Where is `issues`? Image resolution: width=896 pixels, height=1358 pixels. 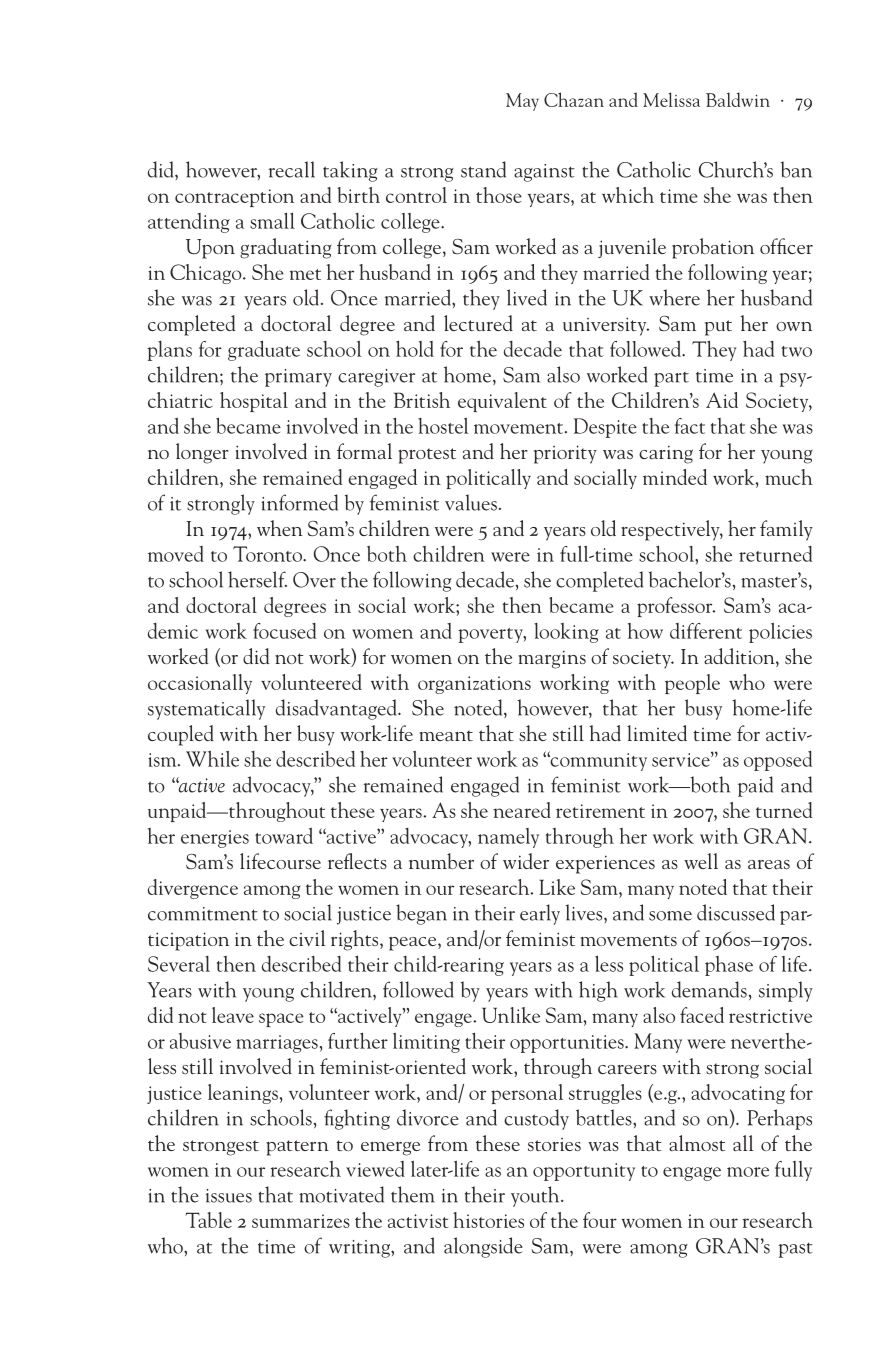
issues is located at coordinates (229, 1196).
